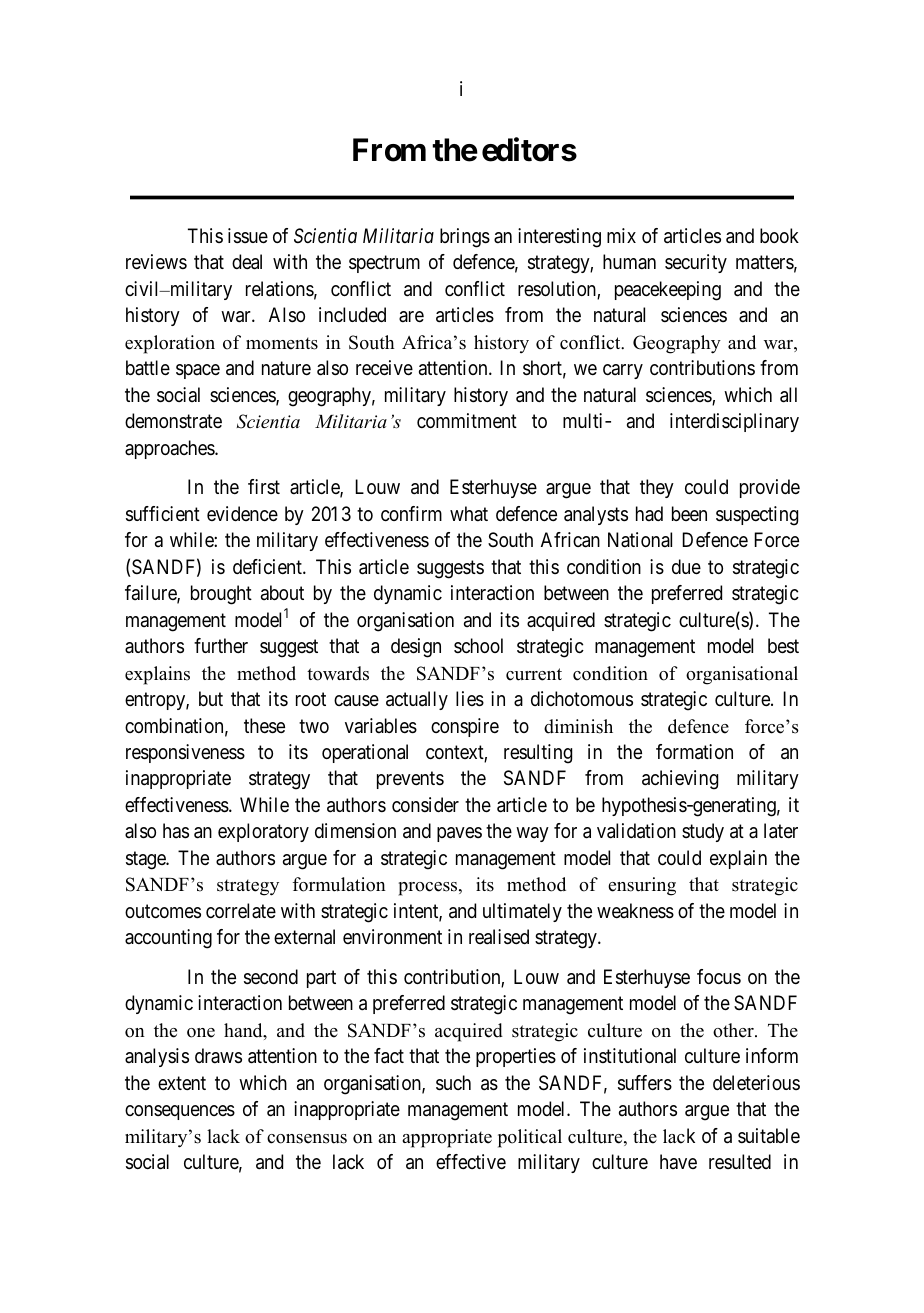  What do you see at coordinates (247, 262) in the document?
I see `deal` at bounding box center [247, 262].
